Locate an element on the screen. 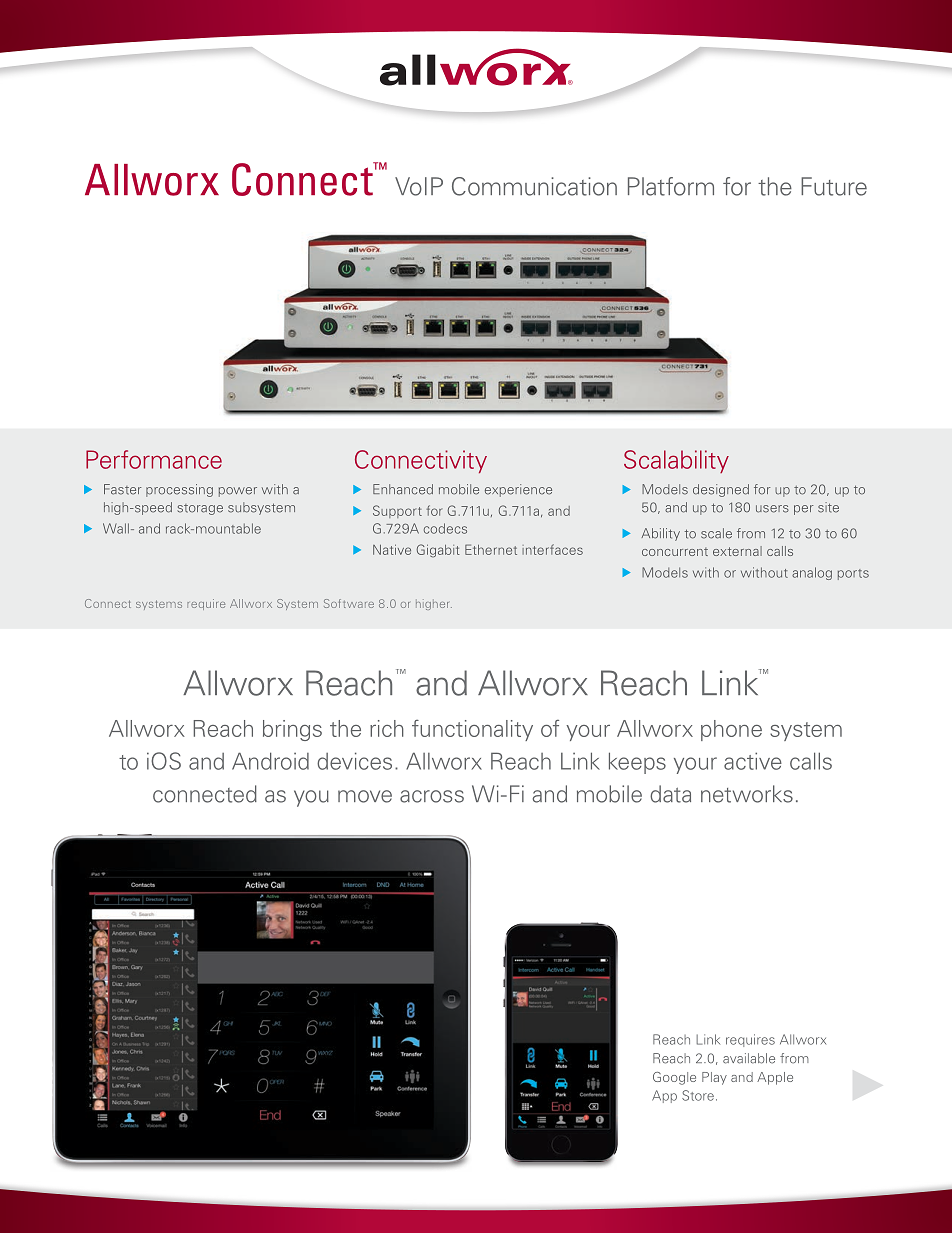 Image resolution: width=952 pixels, height=1233 pixels. Android is located at coordinates (270, 761).
